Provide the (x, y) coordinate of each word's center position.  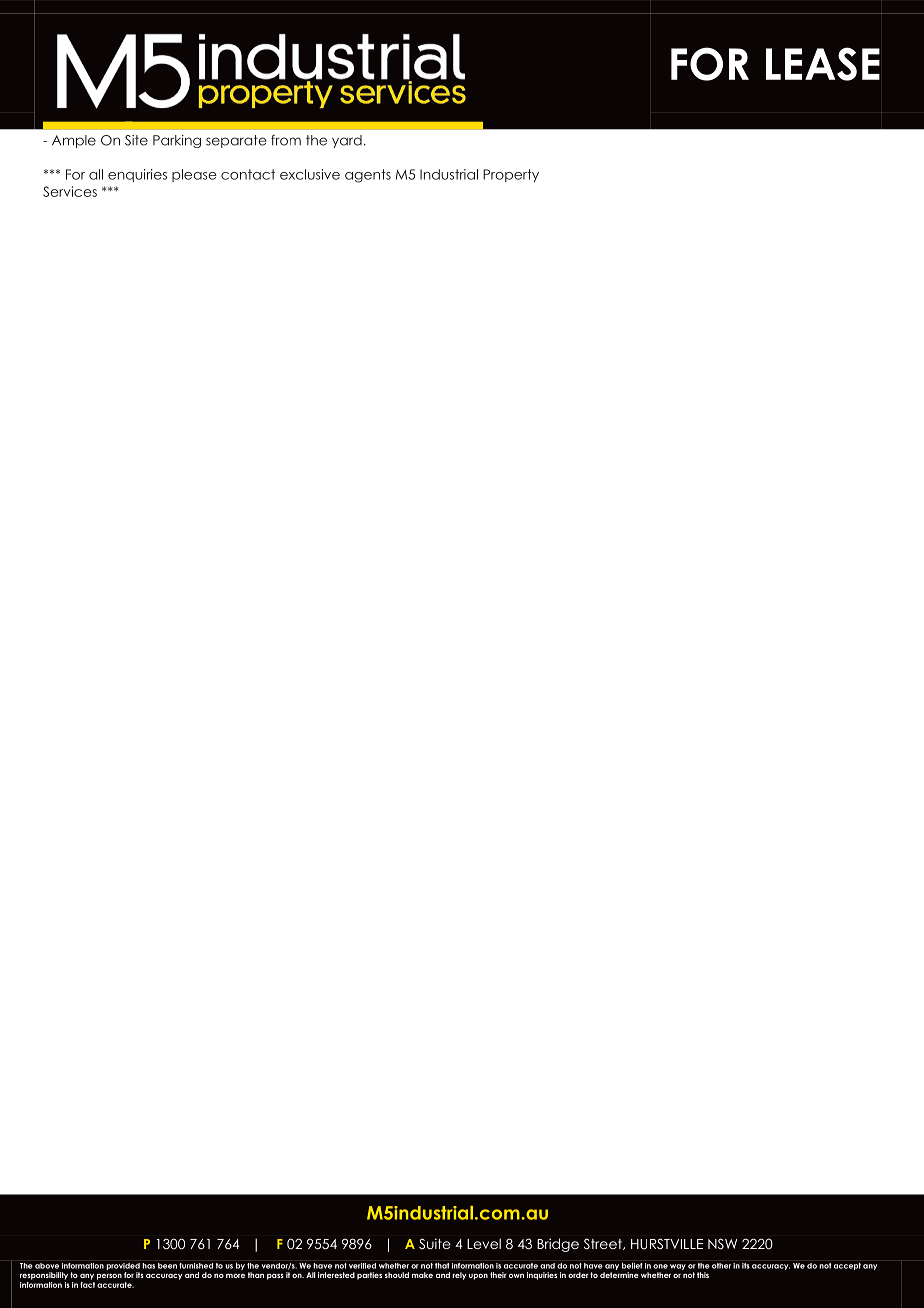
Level (484, 1244)
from (286, 140)
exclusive (310, 174)
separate (236, 141)
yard (347, 141)
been (167, 1266)
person (109, 1277)
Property (511, 175)
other (721, 1266)
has (148, 1266)
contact (248, 174)
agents (368, 176)
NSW (722, 1244)
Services (70, 191)
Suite (435, 1243)
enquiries (137, 175)
